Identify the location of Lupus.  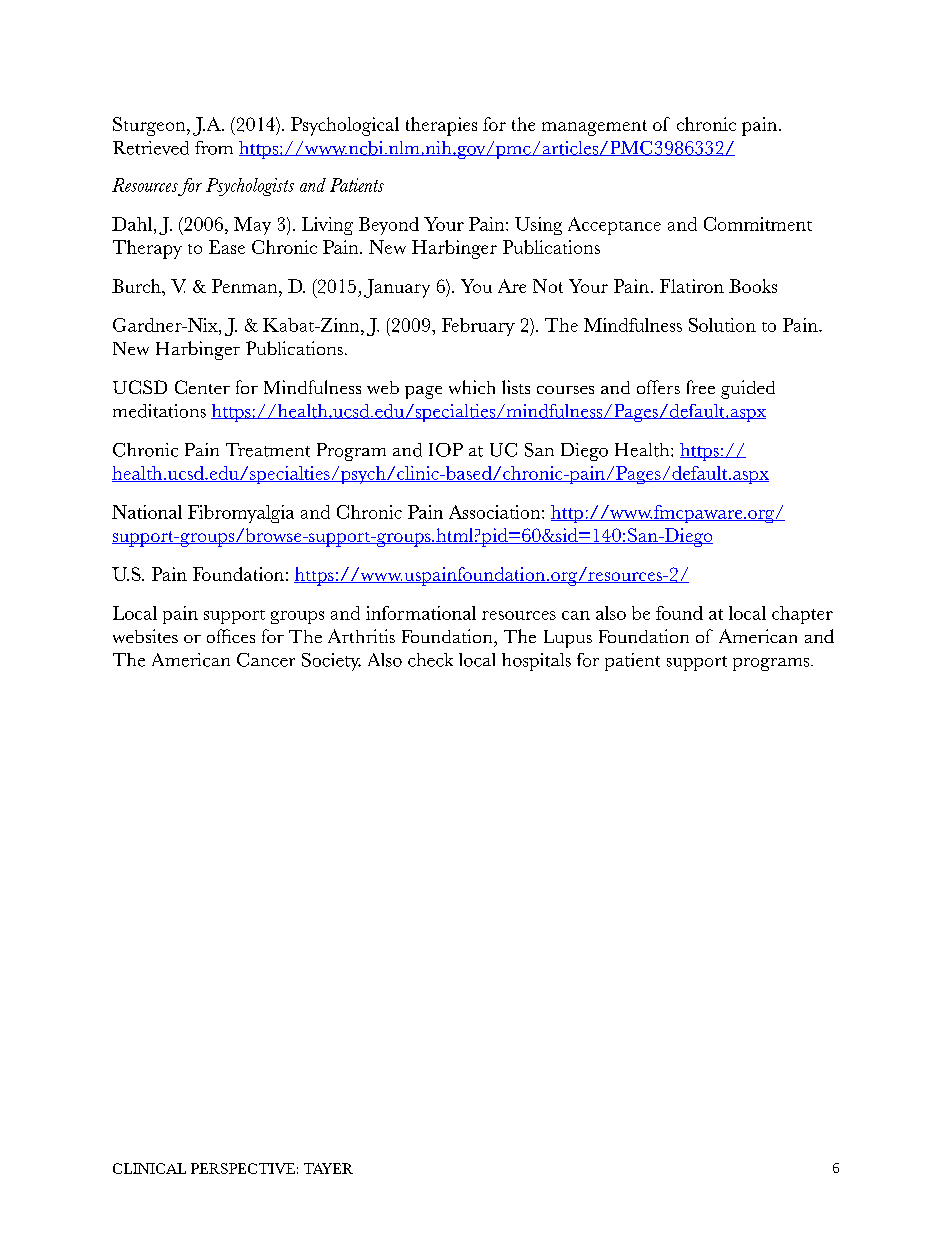
(568, 639).
